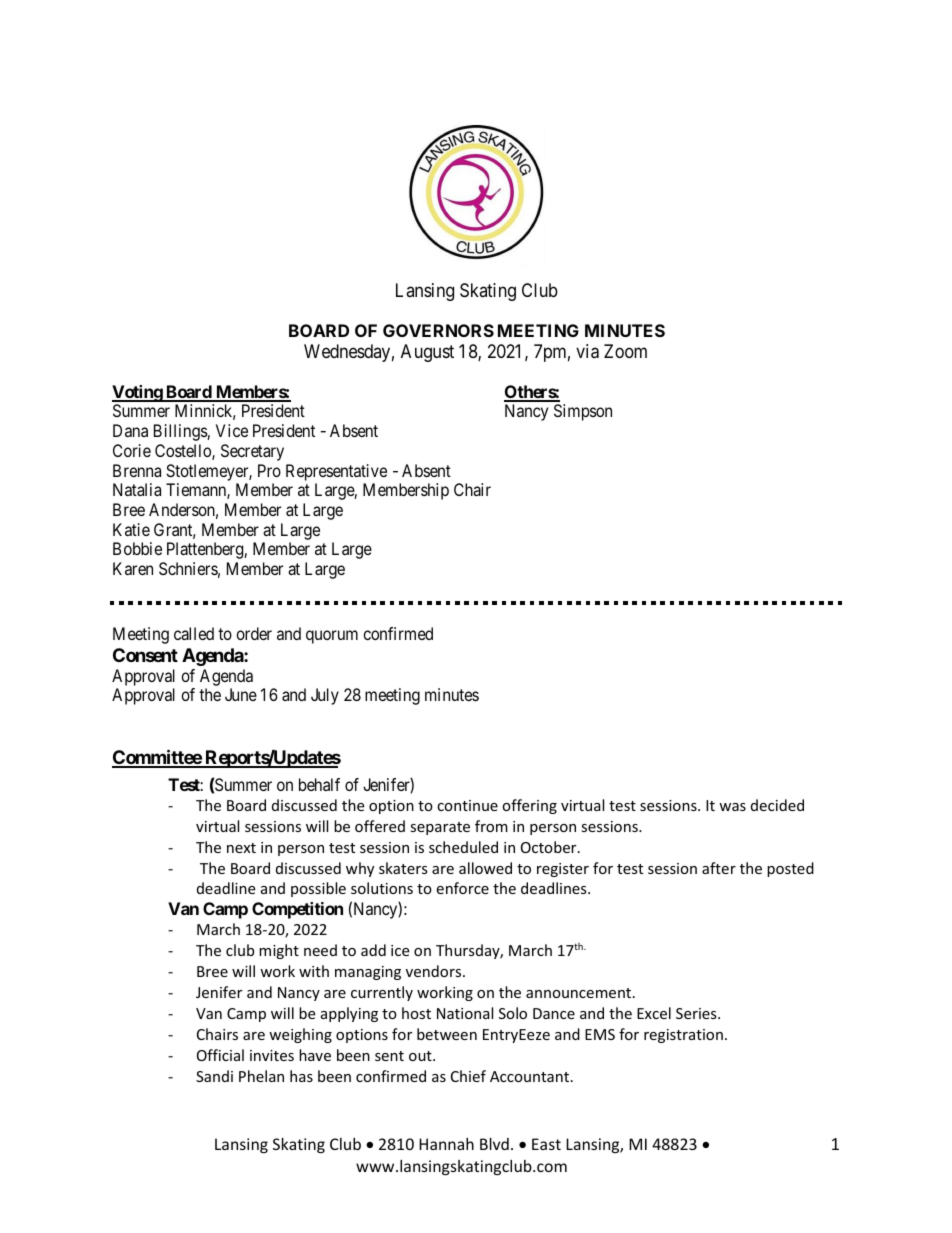 This screenshot has height=1233, width=952. Describe the element at coordinates (332, 637) in the screenshot. I see `quorum` at that location.
